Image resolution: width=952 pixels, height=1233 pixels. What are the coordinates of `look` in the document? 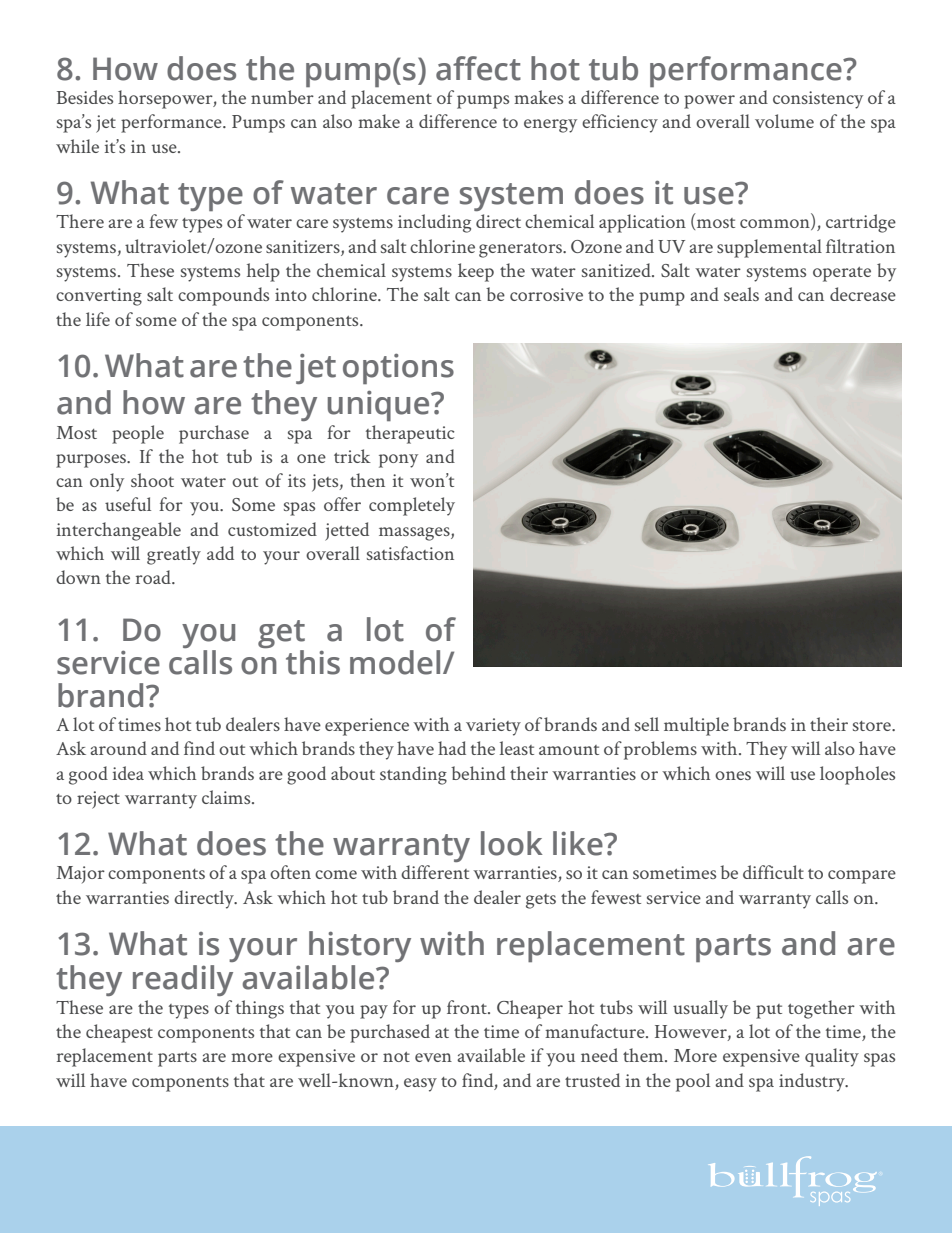 It's located at (512, 843).
